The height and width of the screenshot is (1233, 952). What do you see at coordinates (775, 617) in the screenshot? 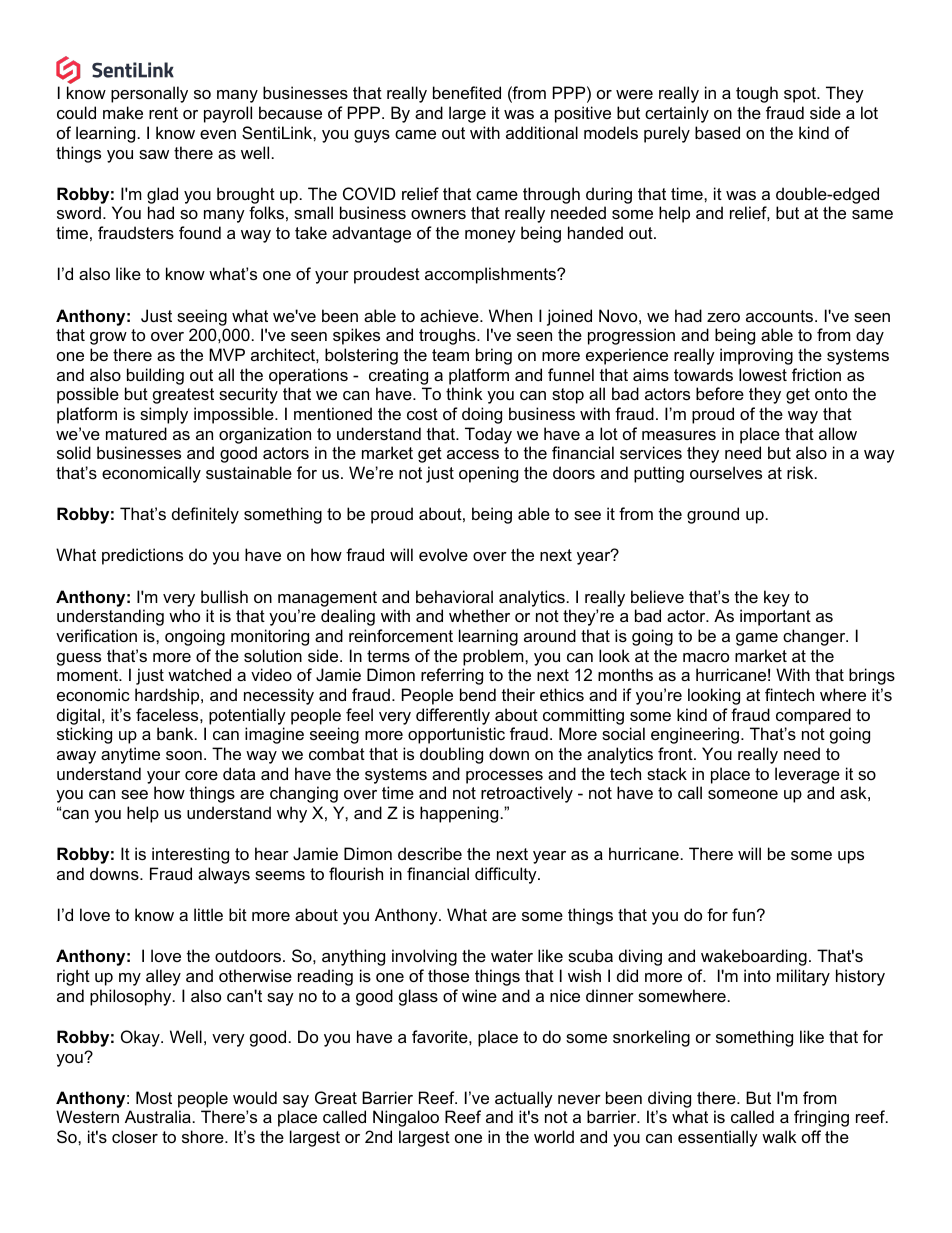
I see `important` at bounding box center [775, 617].
